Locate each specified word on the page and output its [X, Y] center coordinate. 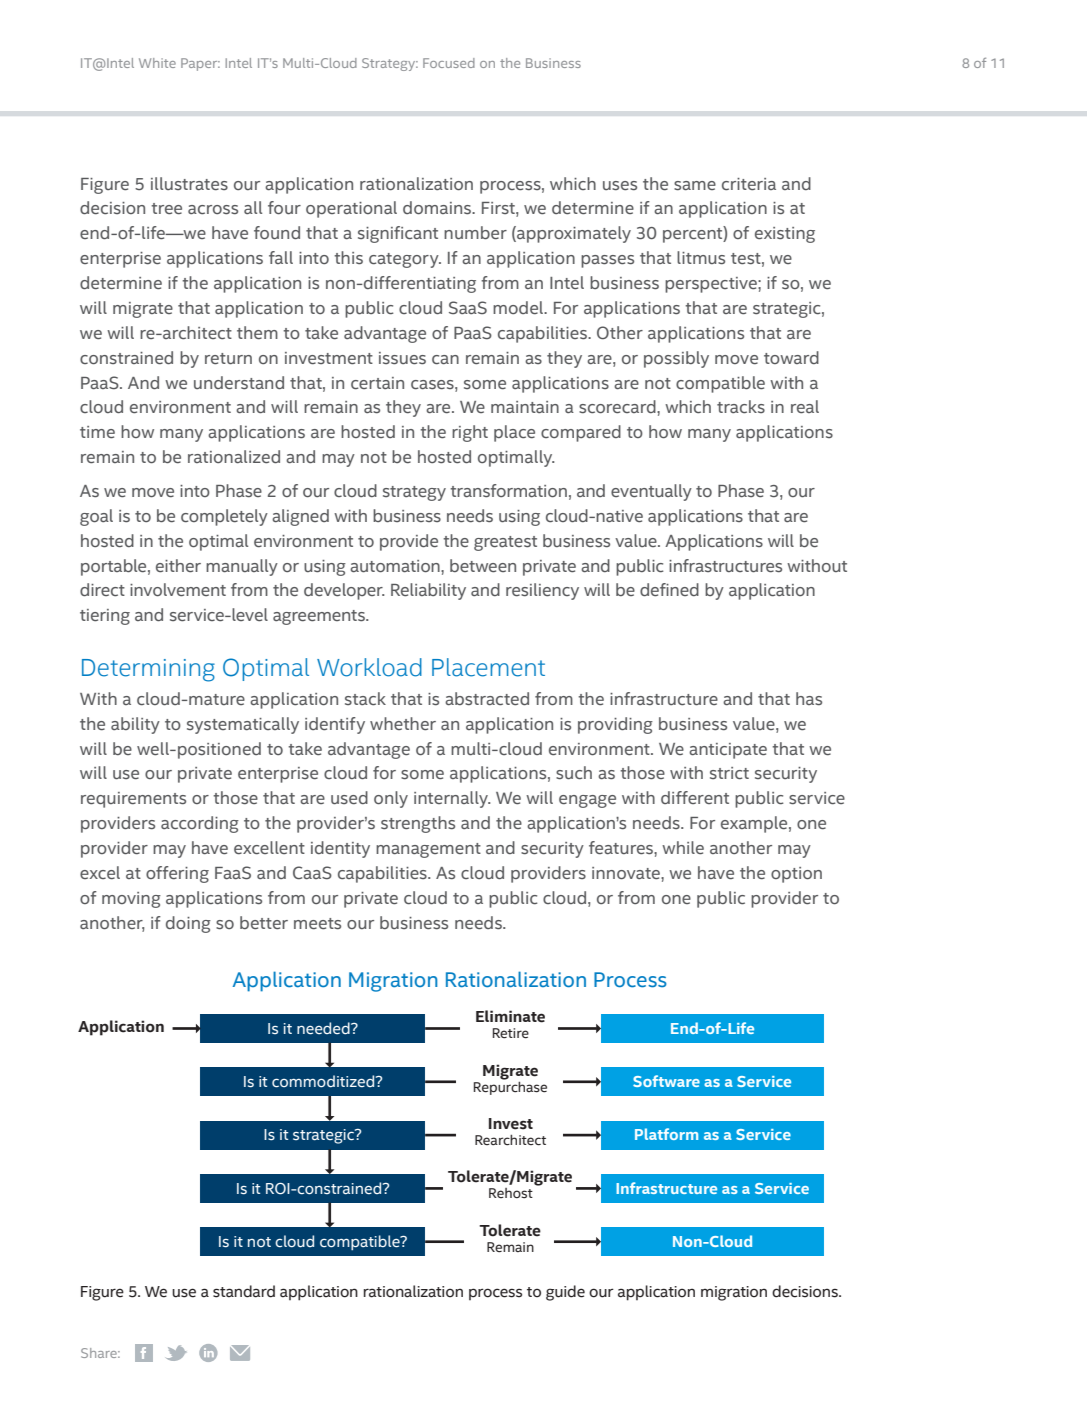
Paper [200, 64]
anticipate [728, 751]
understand [239, 383]
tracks [741, 407]
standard [244, 1291]
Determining [148, 670]
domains [438, 208]
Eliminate [510, 1016]
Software [666, 1081]
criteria [749, 184]
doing [188, 924]
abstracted [487, 699]
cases [433, 385]
